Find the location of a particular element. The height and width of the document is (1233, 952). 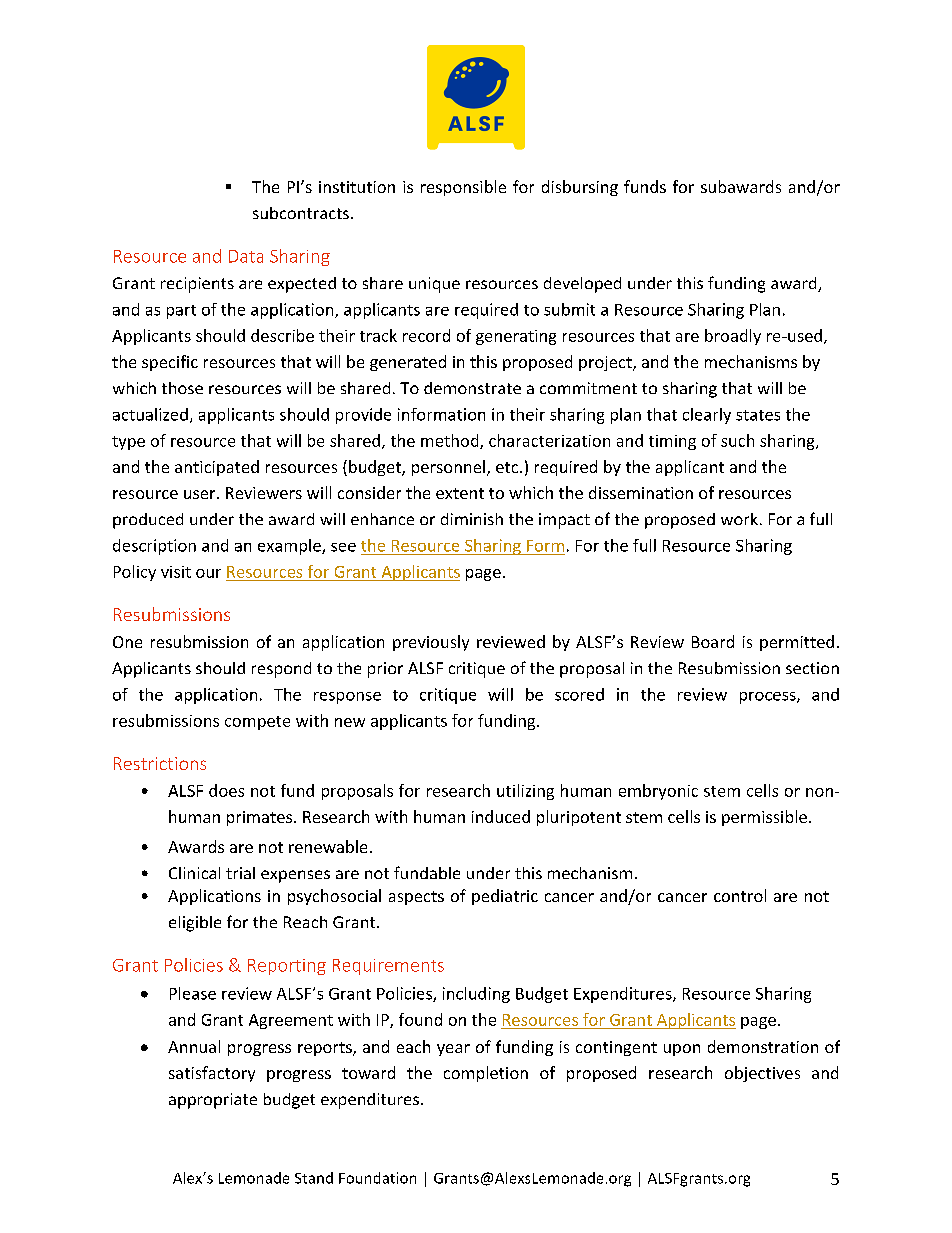

clearly is located at coordinates (707, 416).
